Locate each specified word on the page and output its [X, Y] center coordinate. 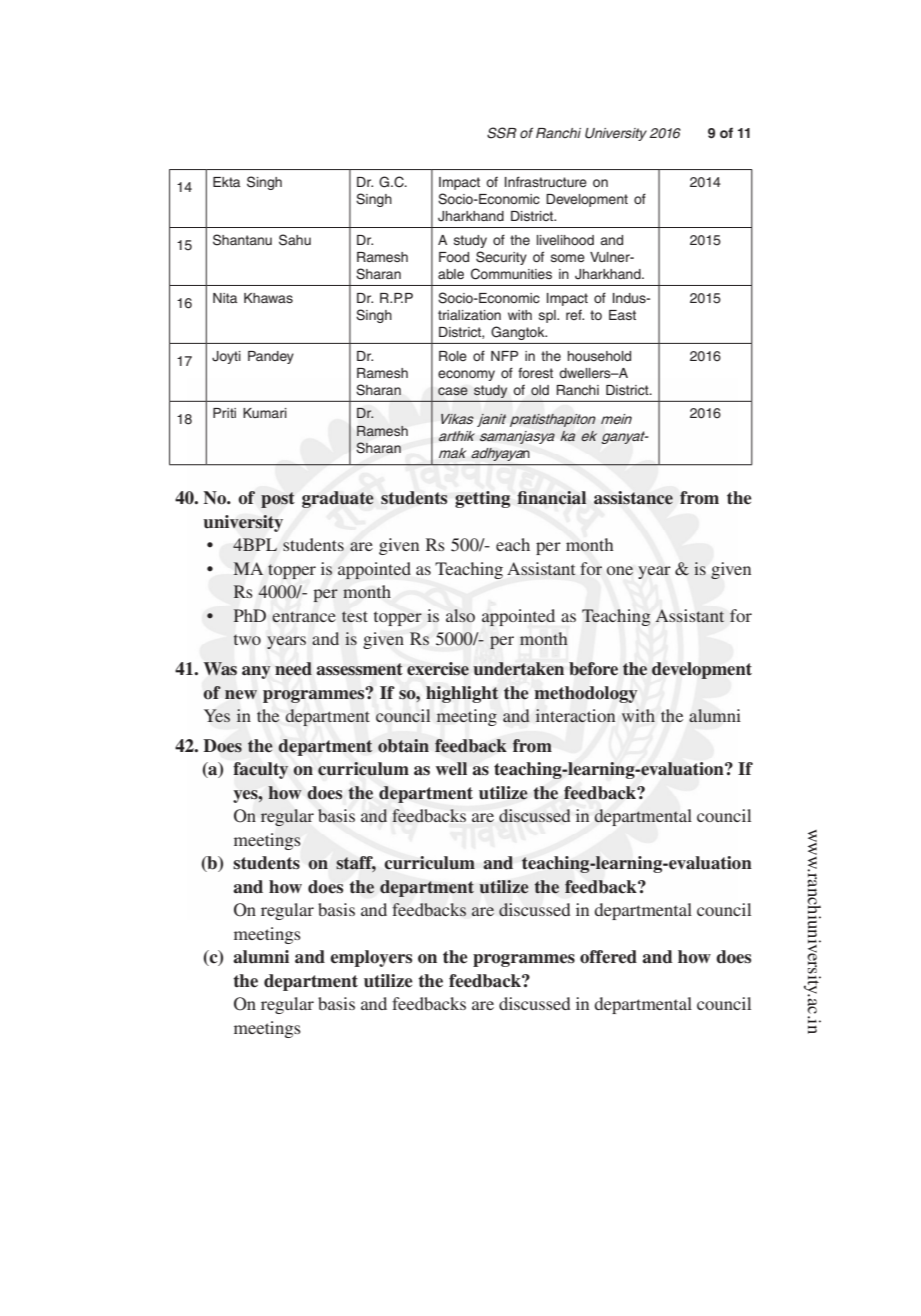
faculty [260, 770]
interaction [575, 715]
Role [453, 356]
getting [482, 499]
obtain [403, 746]
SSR [502, 133]
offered [608, 957]
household [599, 356]
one [619, 570]
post [278, 500]
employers [371, 958]
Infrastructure [546, 181]
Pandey [271, 357]
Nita [225, 298]
